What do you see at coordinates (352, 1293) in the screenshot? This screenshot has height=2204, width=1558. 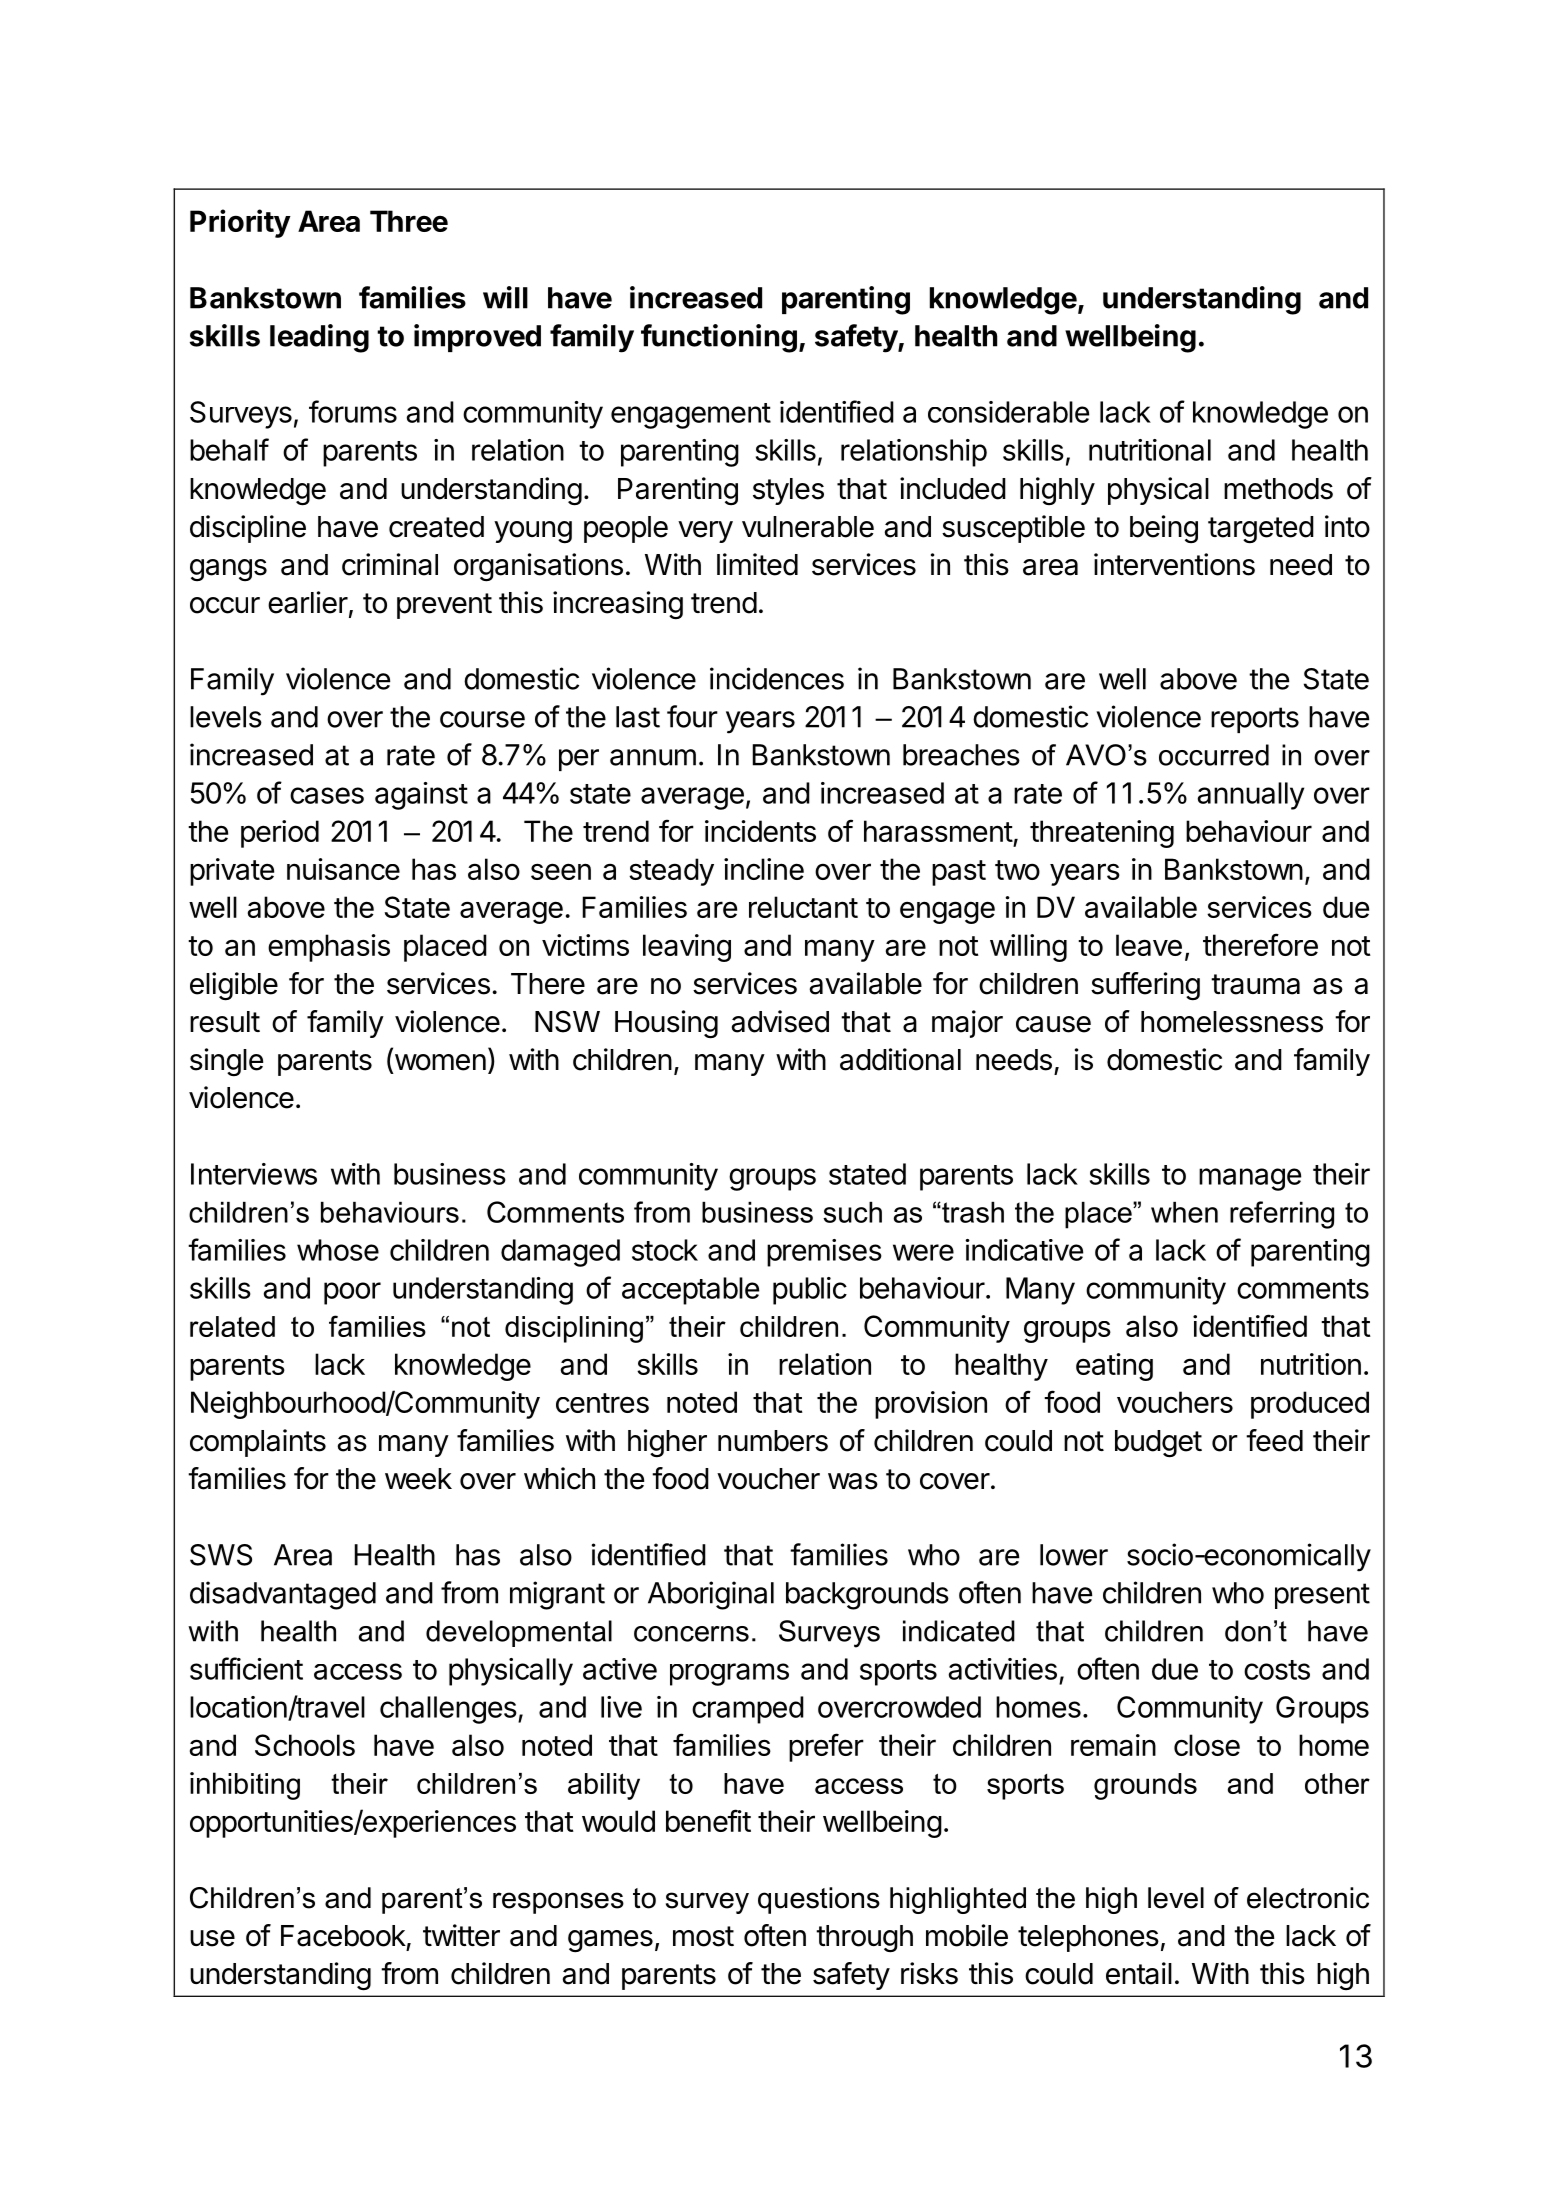 I see `poor` at bounding box center [352, 1293].
